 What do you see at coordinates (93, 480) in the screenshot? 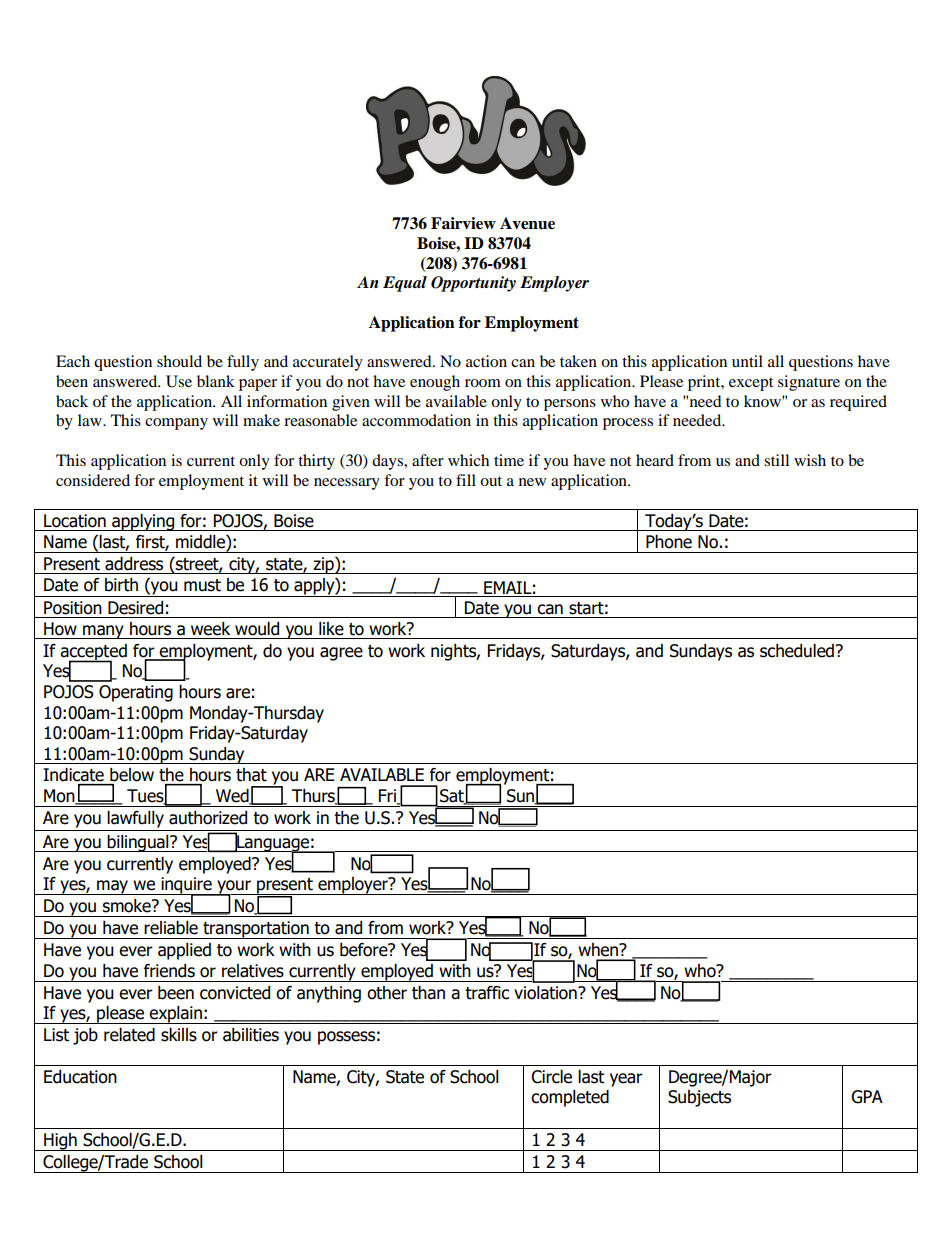
I see `considered` at bounding box center [93, 480].
